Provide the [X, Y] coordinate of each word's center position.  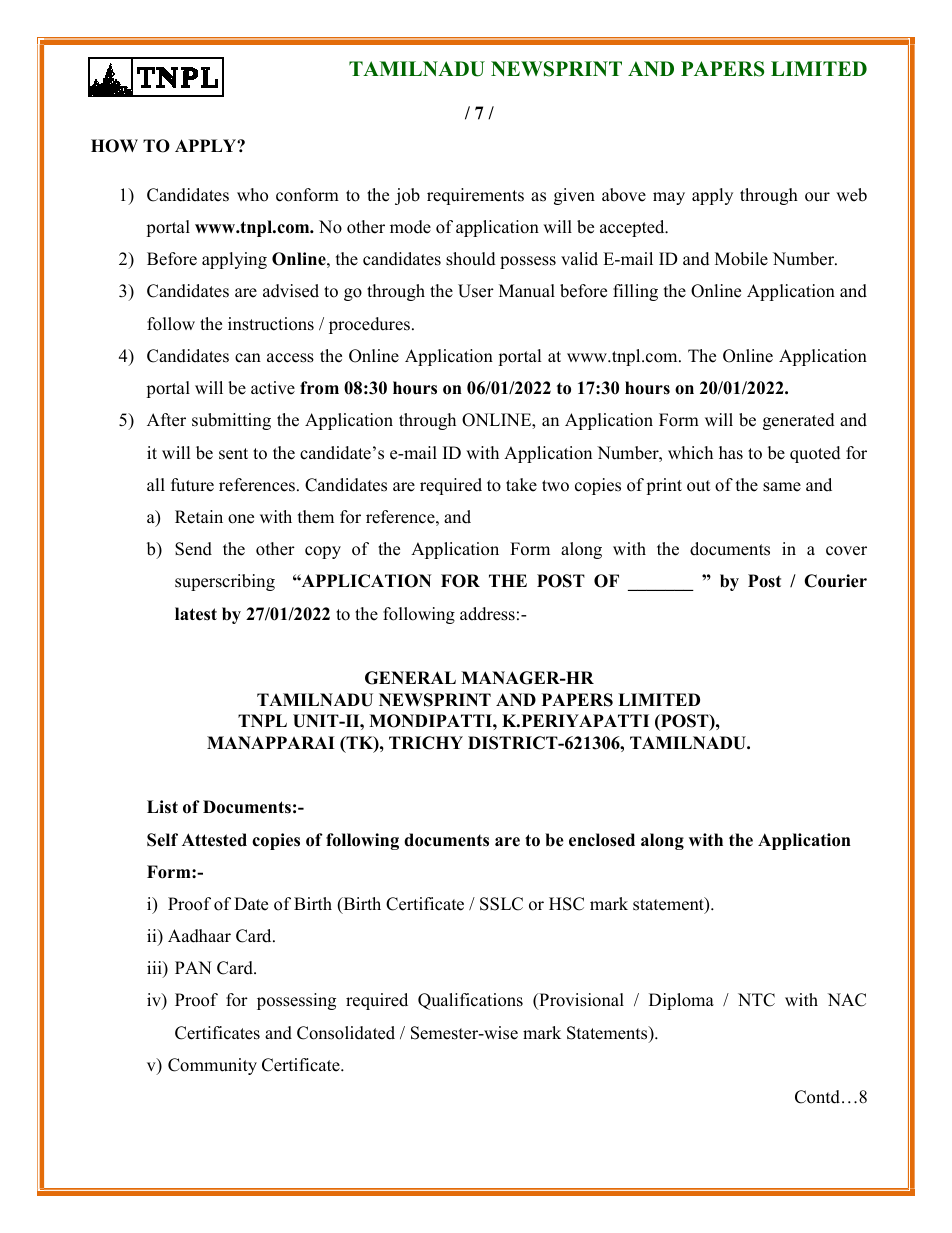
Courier [835, 581]
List [162, 807]
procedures [369, 325]
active [273, 388]
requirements [475, 196]
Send [193, 549]
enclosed [602, 840]
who [252, 195]
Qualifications [470, 1001]
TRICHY [426, 743]
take [521, 485]
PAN [193, 967]
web [851, 195]
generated [799, 421]
